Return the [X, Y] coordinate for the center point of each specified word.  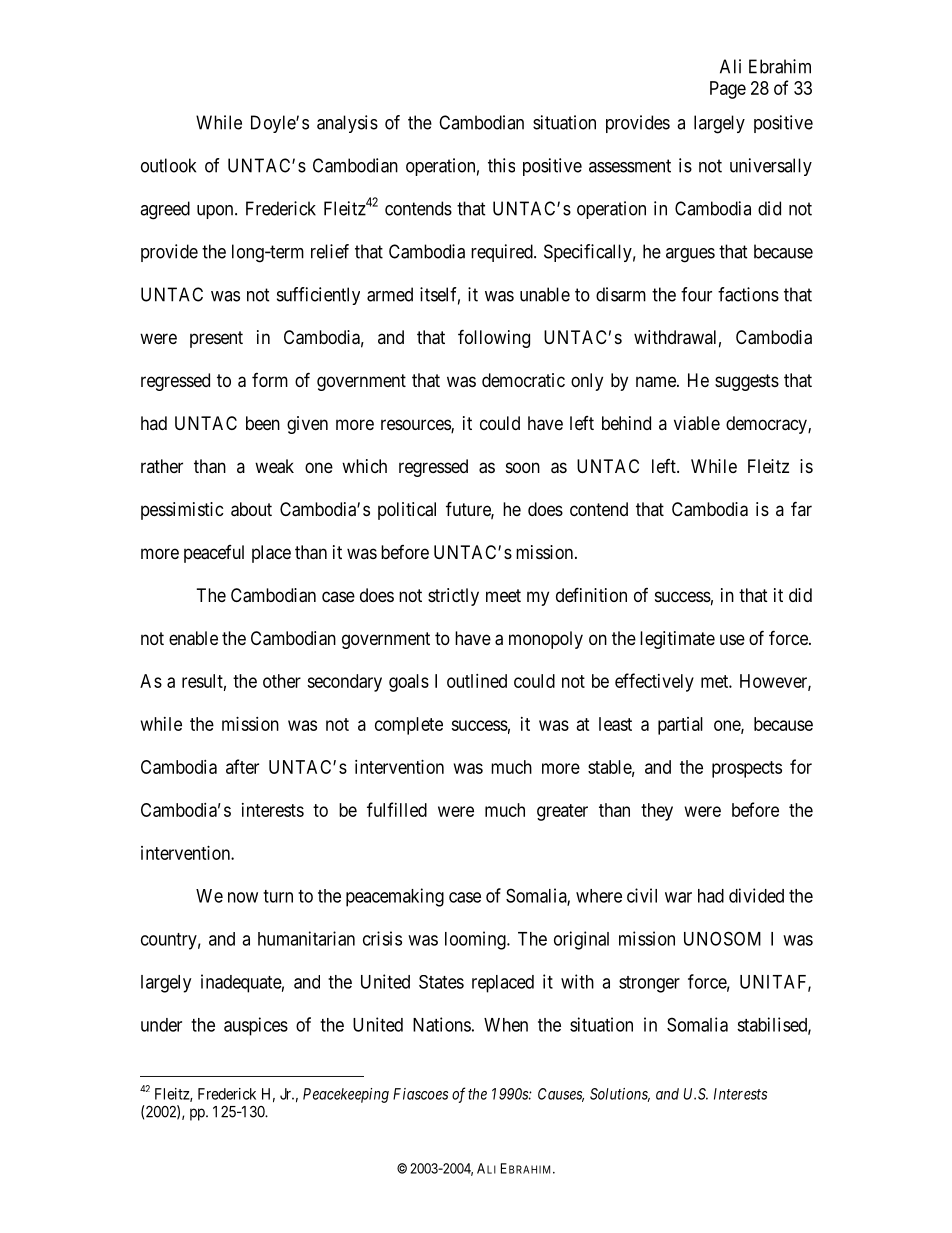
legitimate [677, 640]
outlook [168, 165]
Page [728, 90]
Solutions [620, 1095]
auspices [256, 1026]
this [501, 165]
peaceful [214, 554]
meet [503, 595]
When [506, 1025]
